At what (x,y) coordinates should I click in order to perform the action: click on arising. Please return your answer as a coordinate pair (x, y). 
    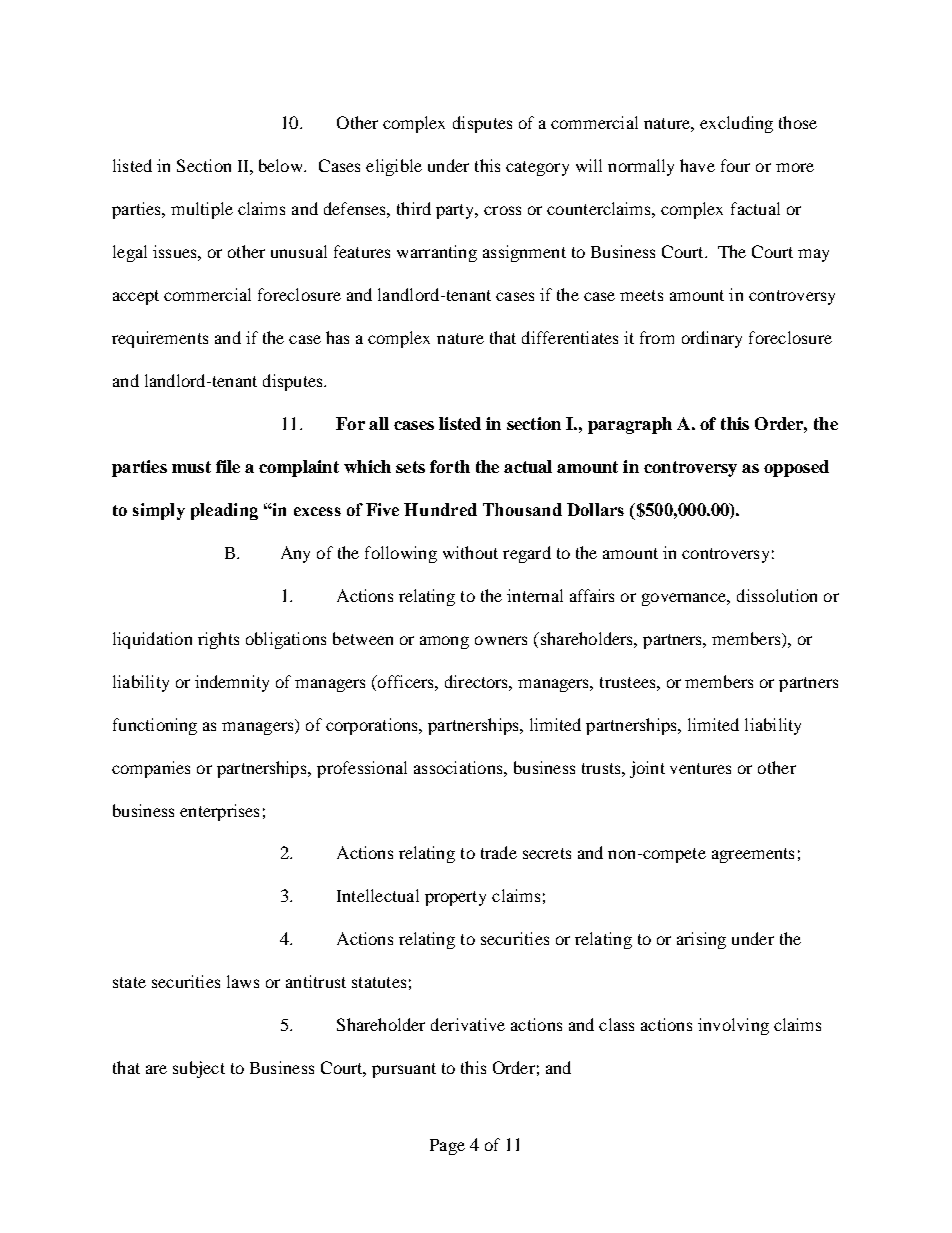
    Looking at the image, I should click on (701, 940).
